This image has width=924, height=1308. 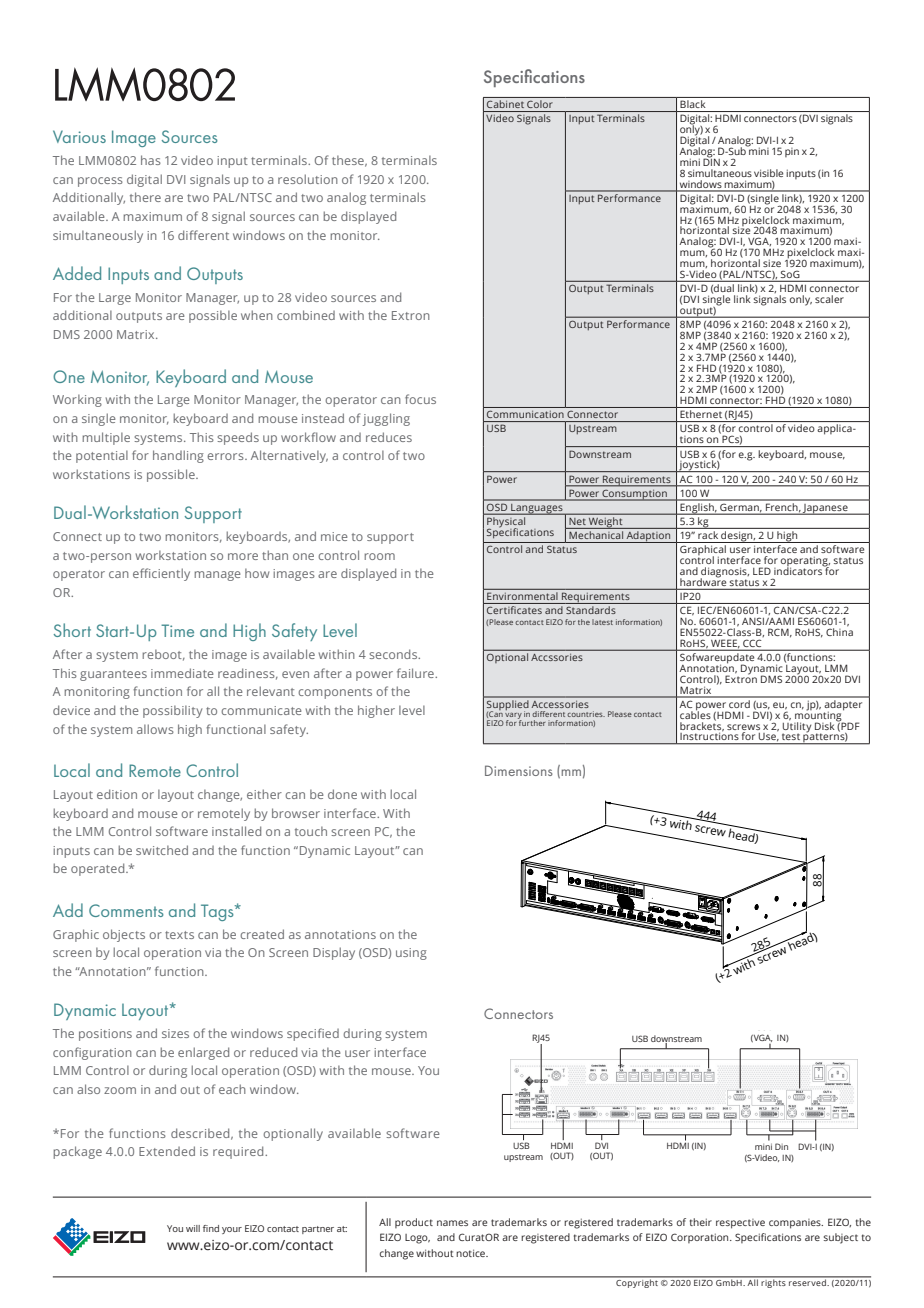 I want to click on countries, so click(x=586, y=714).
